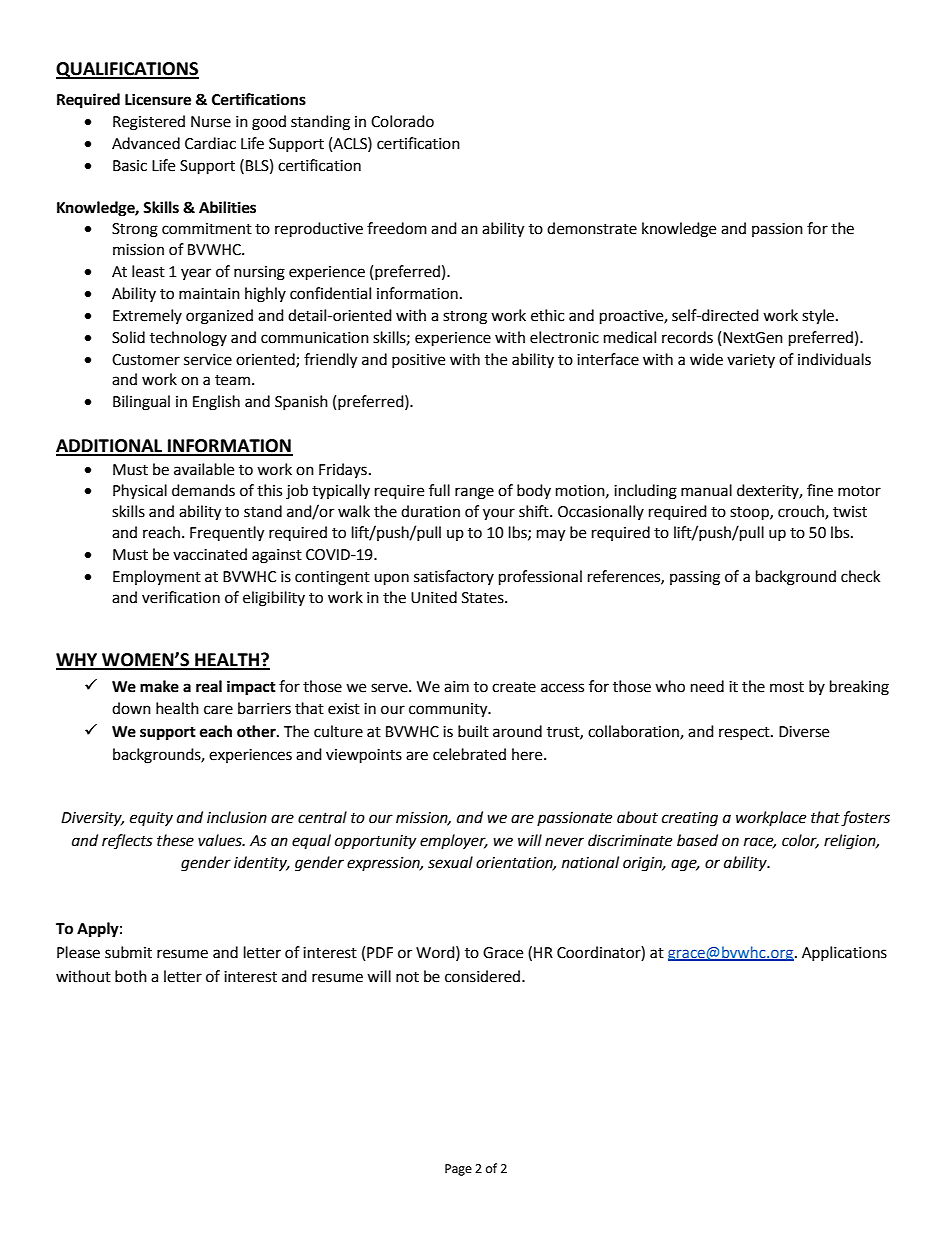 Image resolution: width=952 pixels, height=1233 pixels. Describe the element at coordinates (450, 862) in the image. I see `sexual` at that location.
